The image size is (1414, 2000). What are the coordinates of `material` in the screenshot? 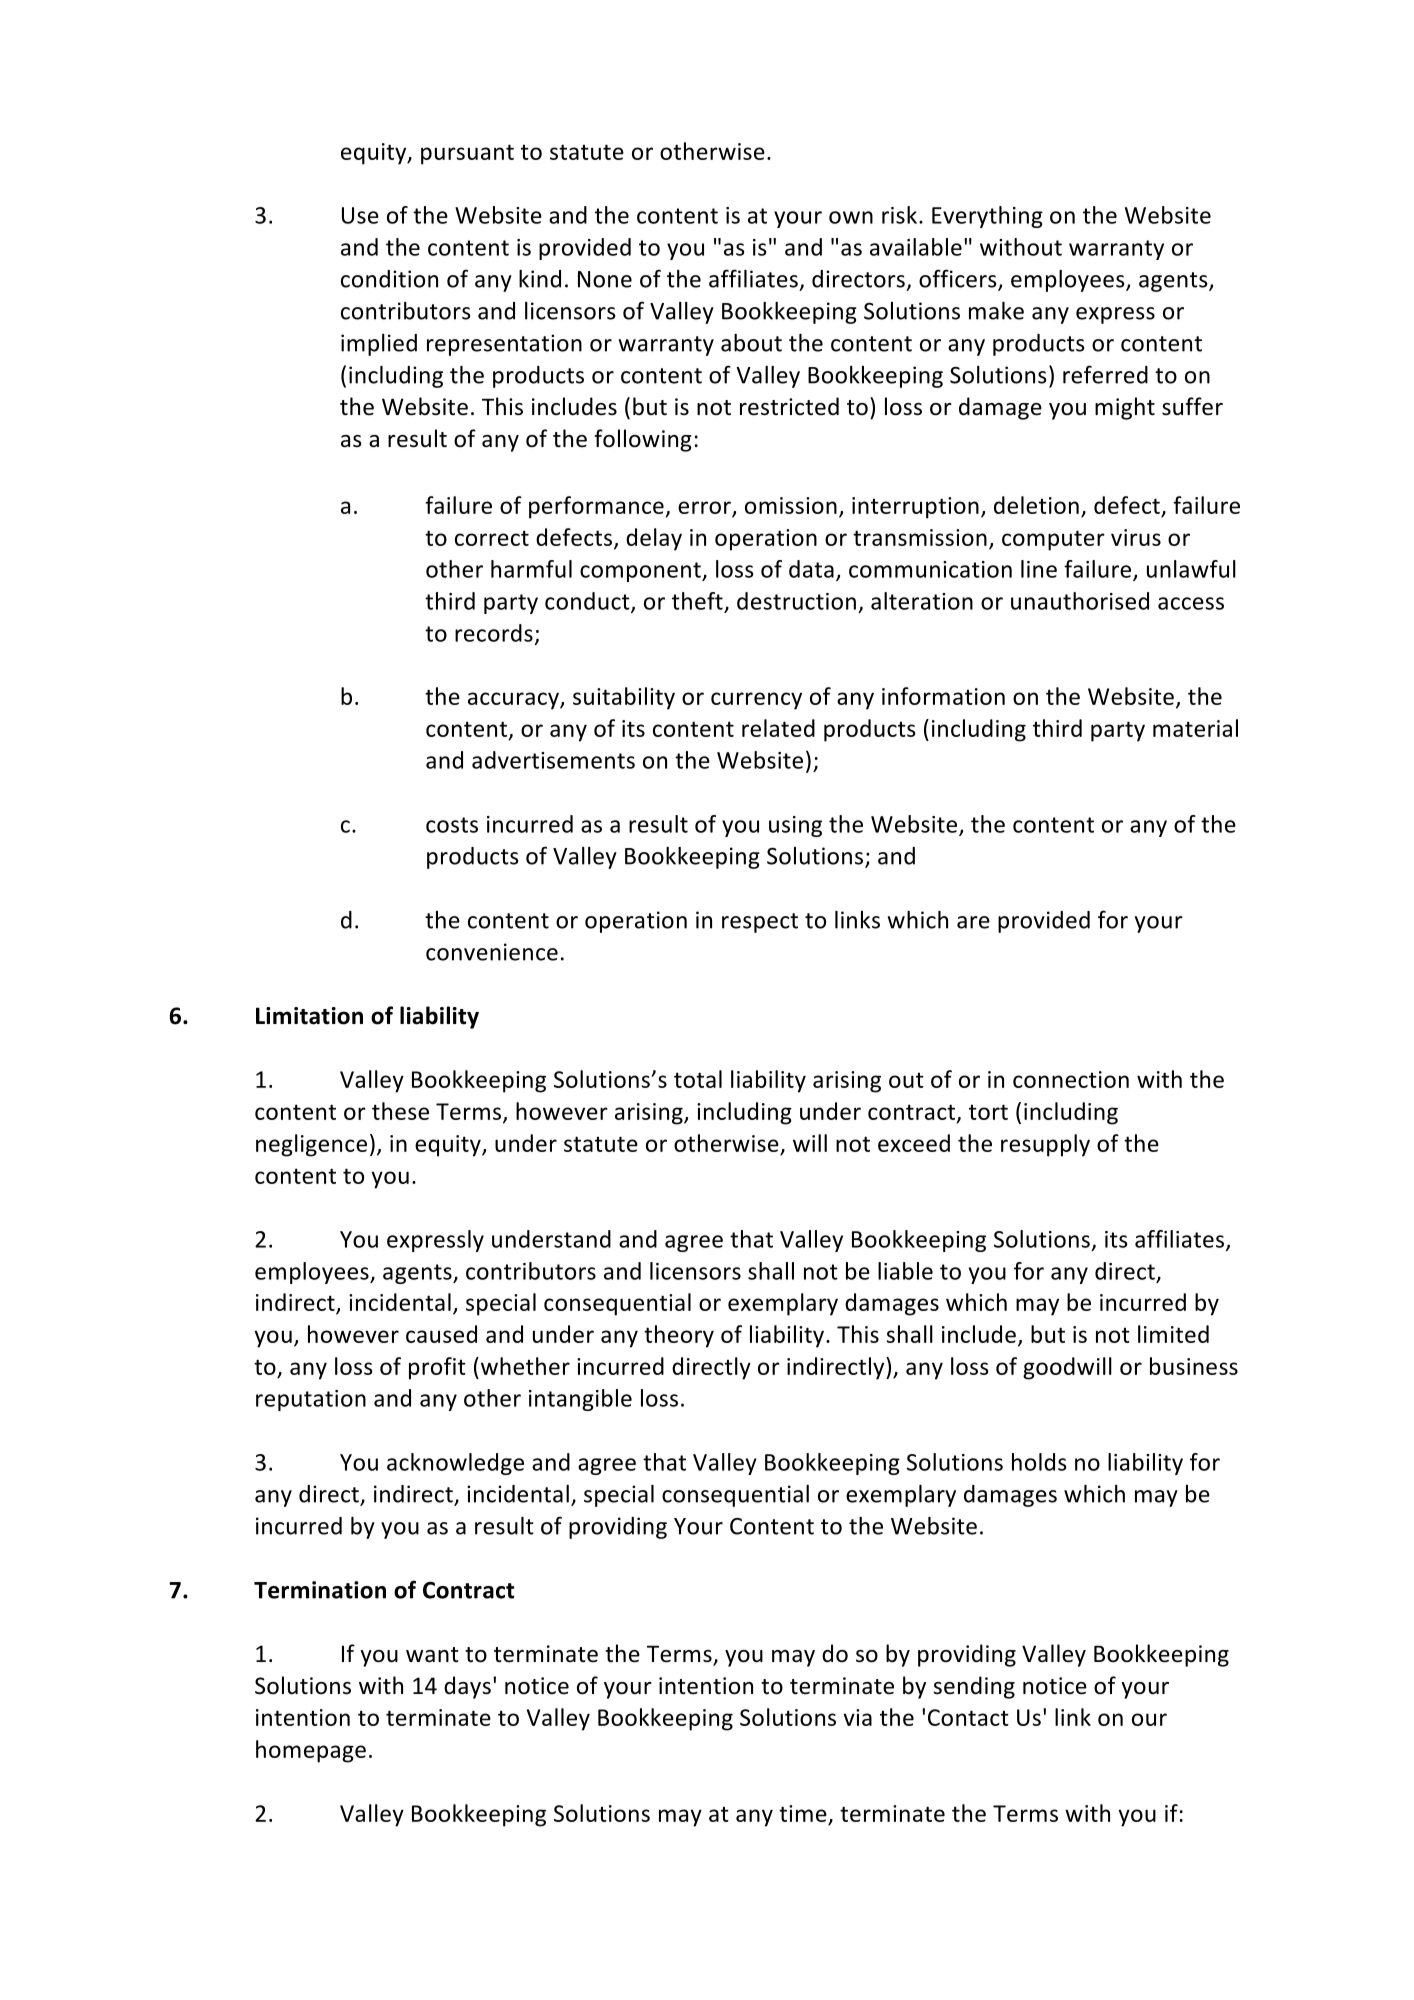 It's located at (1195, 728).
